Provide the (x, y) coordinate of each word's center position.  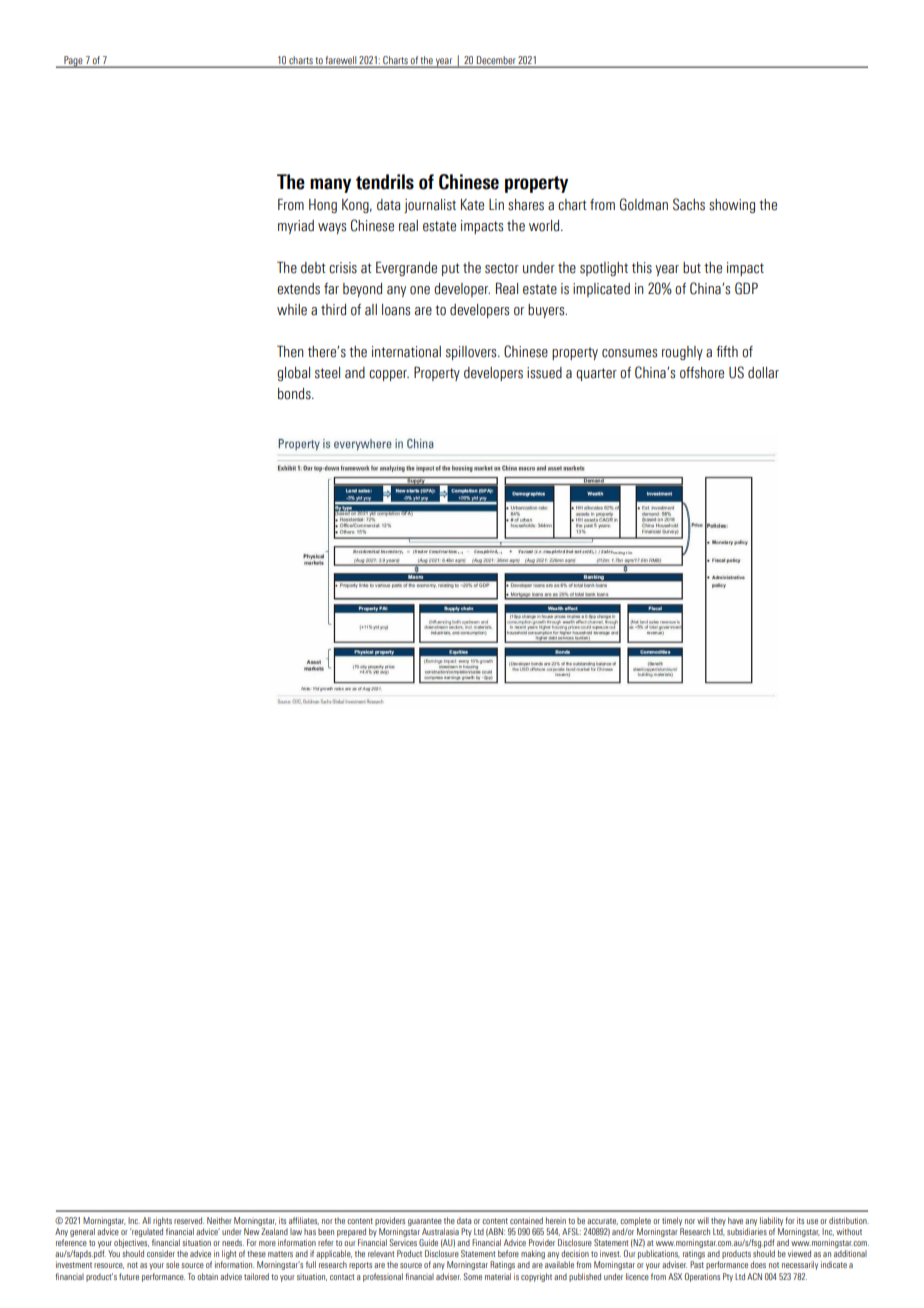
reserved (189, 1220)
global (293, 374)
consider (161, 1253)
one (420, 290)
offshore (702, 373)
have (735, 1220)
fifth (727, 351)
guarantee (425, 1222)
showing (732, 206)
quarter (596, 374)
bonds (295, 394)
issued (544, 373)
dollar (763, 373)
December (496, 61)
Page (73, 62)
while (292, 310)
